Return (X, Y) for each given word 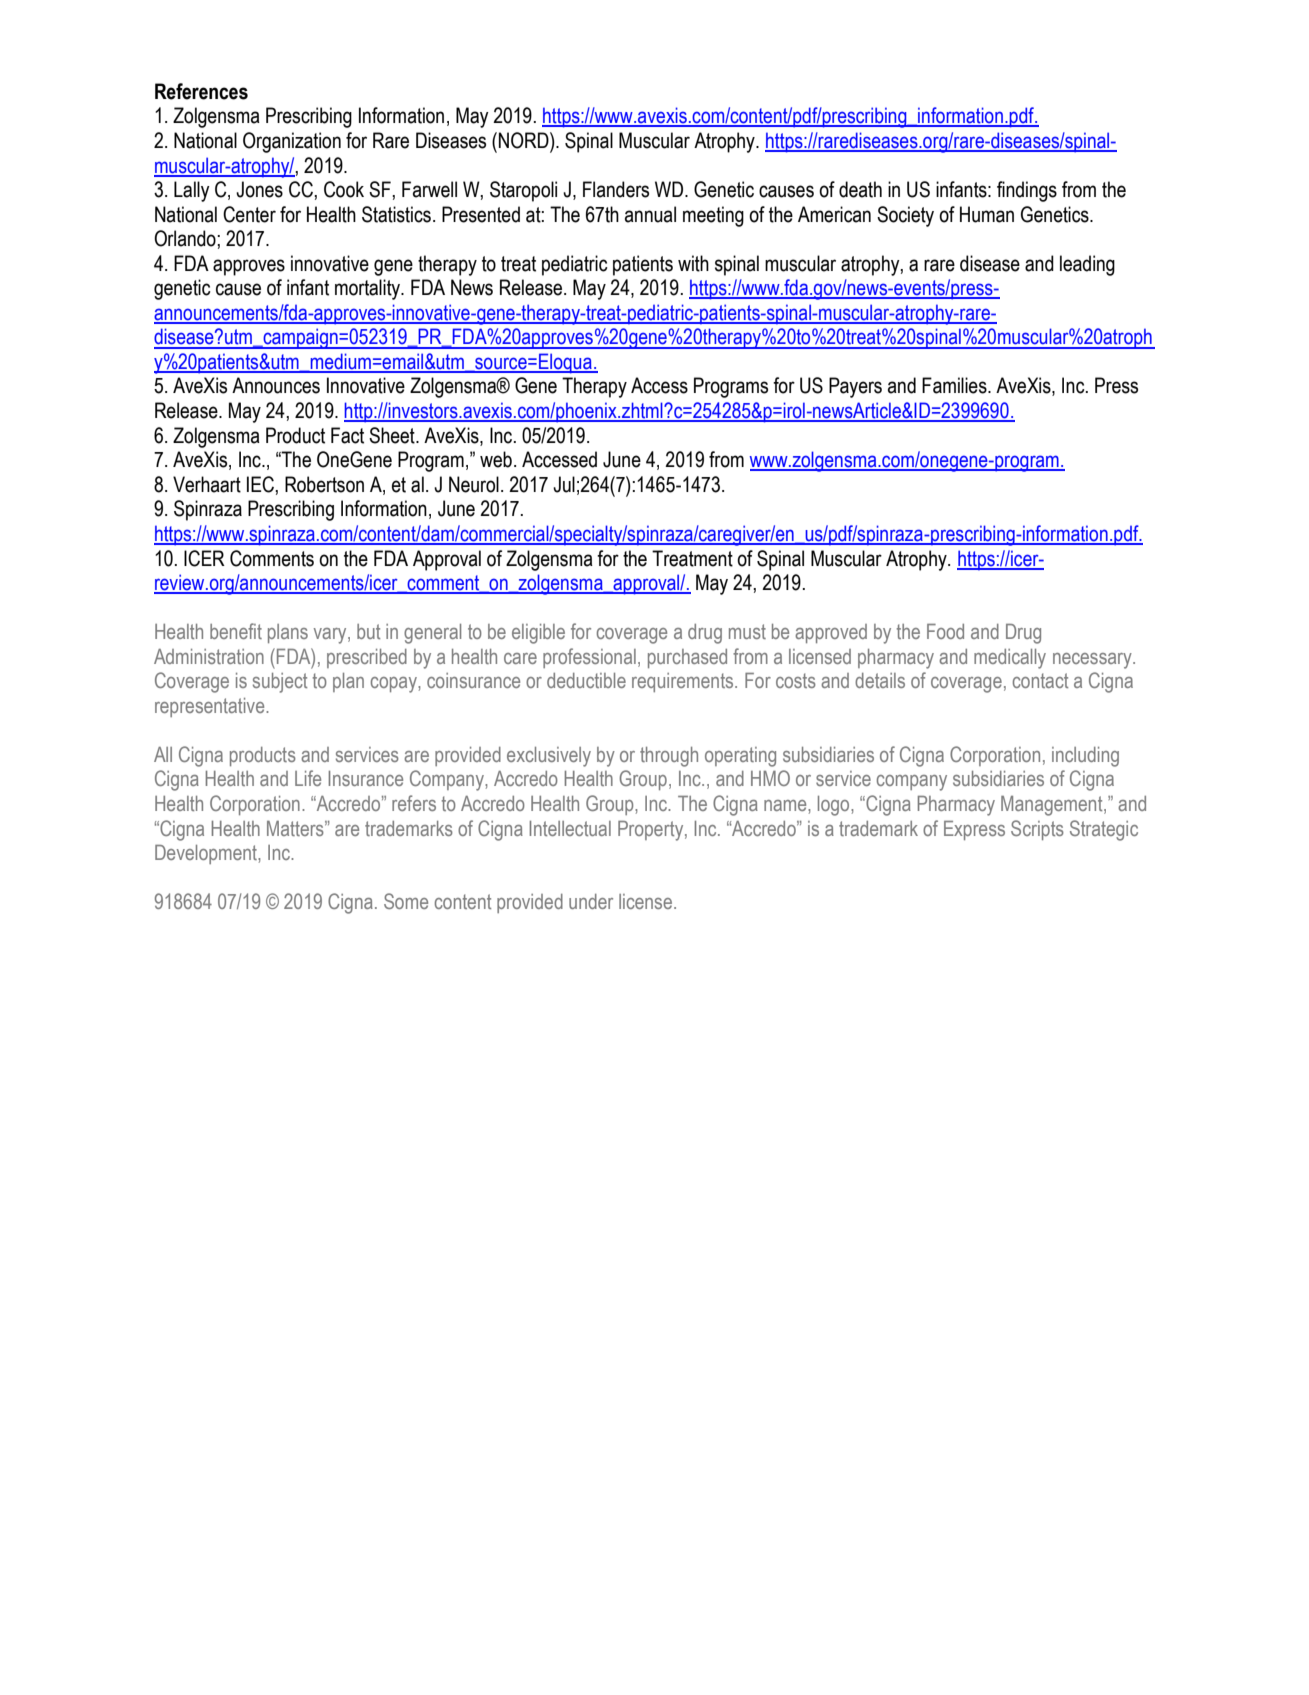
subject (280, 683)
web (496, 459)
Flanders (616, 189)
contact (1040, 680)
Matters (296, 828)
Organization (292, 142)
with (693, 263)
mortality (369, 289)
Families (955, 385)
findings (1027, 191)
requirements (684, 682)
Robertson (324, 484)
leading (1087, 265)
